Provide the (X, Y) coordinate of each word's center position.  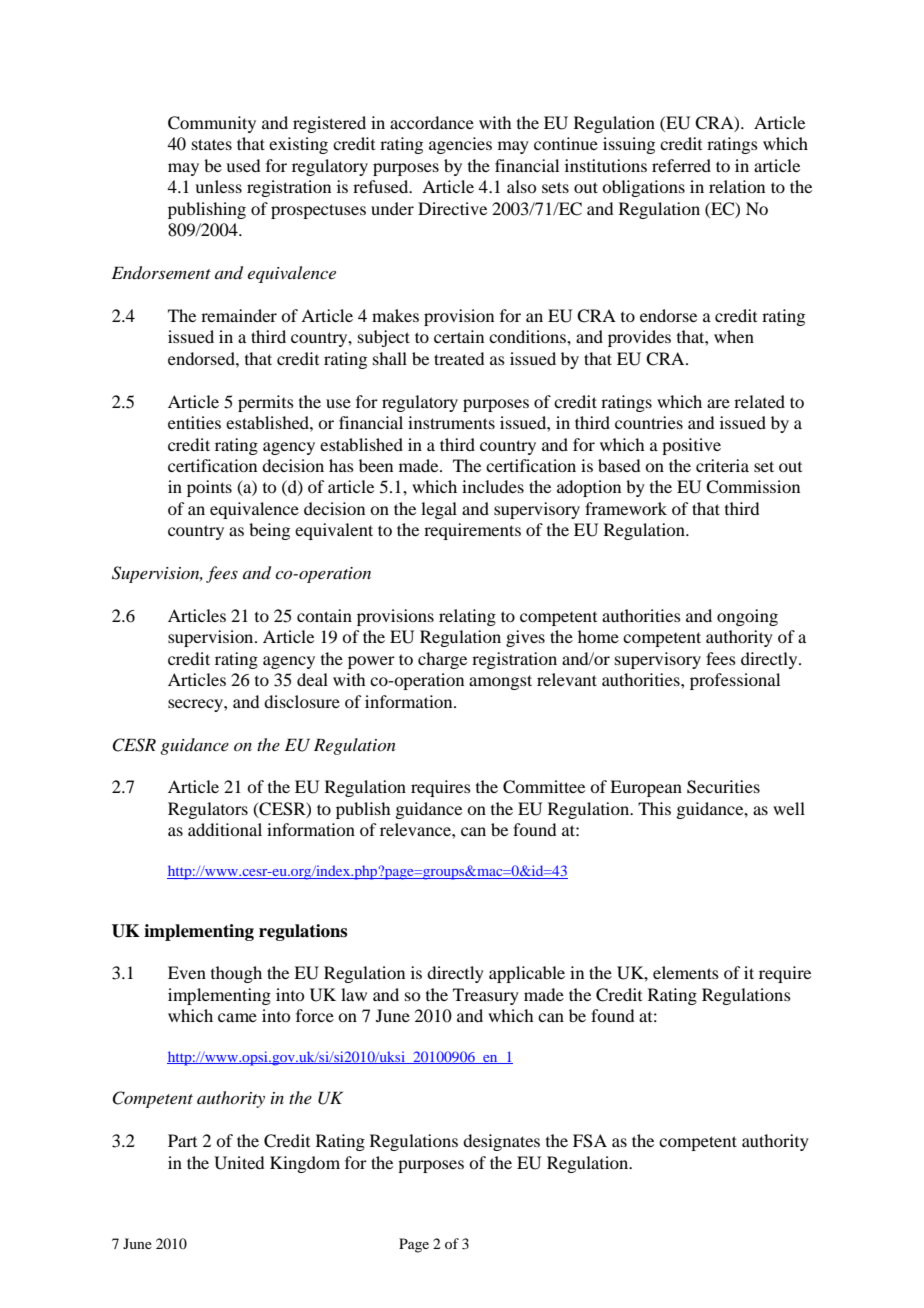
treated (459, 358)
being (269, 531)
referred (681, 165)
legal (439, 510)
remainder (239, 315)
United (239, 1163)
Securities (723, 787)
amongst (500, 682)
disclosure (302, 701)
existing (298, 145)
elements (686, 972)
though (236, 974)
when (734, 336)
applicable (527, 974)
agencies (460, 145)
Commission (753, 487)
